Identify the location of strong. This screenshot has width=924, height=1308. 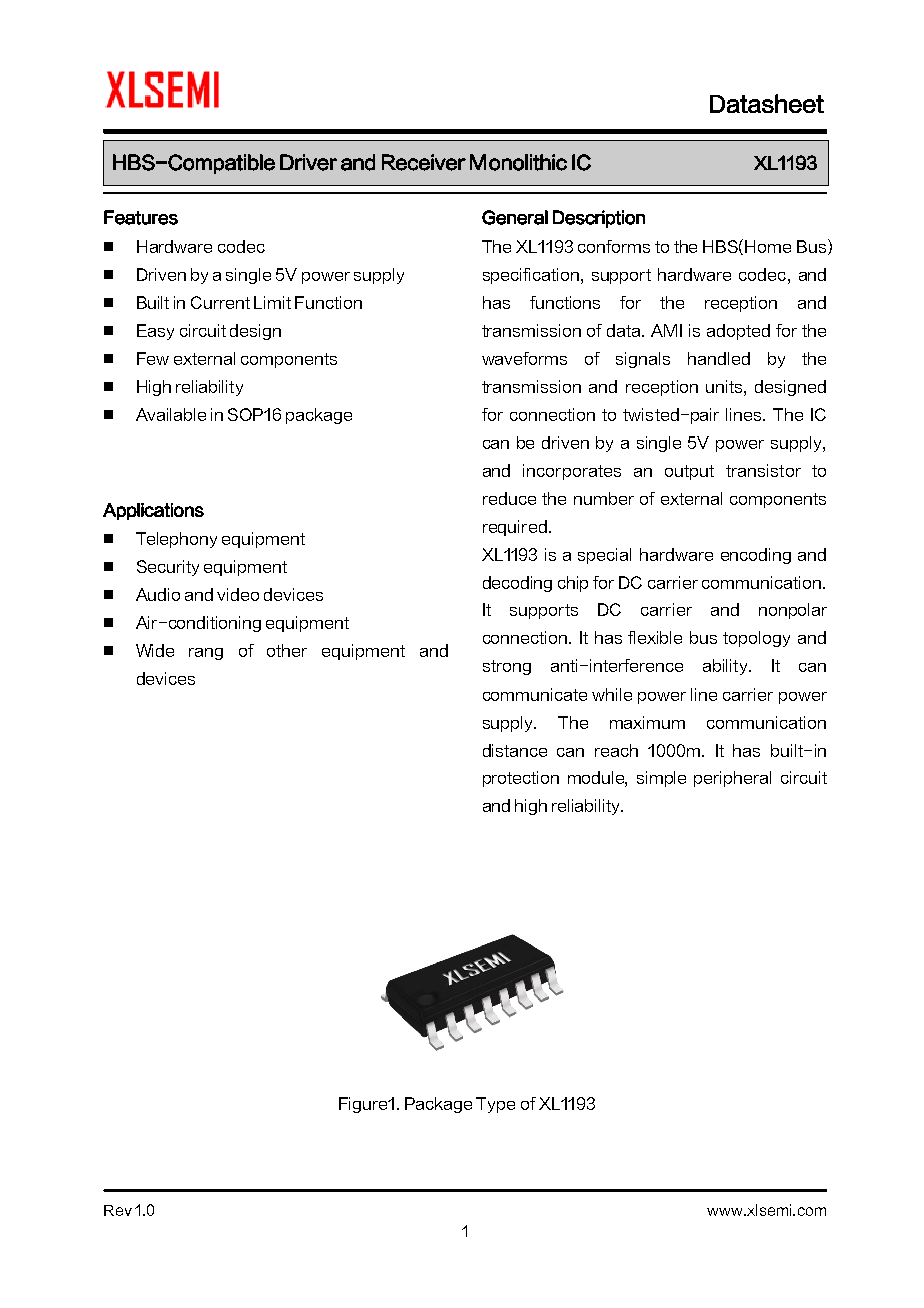
(507, 667).
